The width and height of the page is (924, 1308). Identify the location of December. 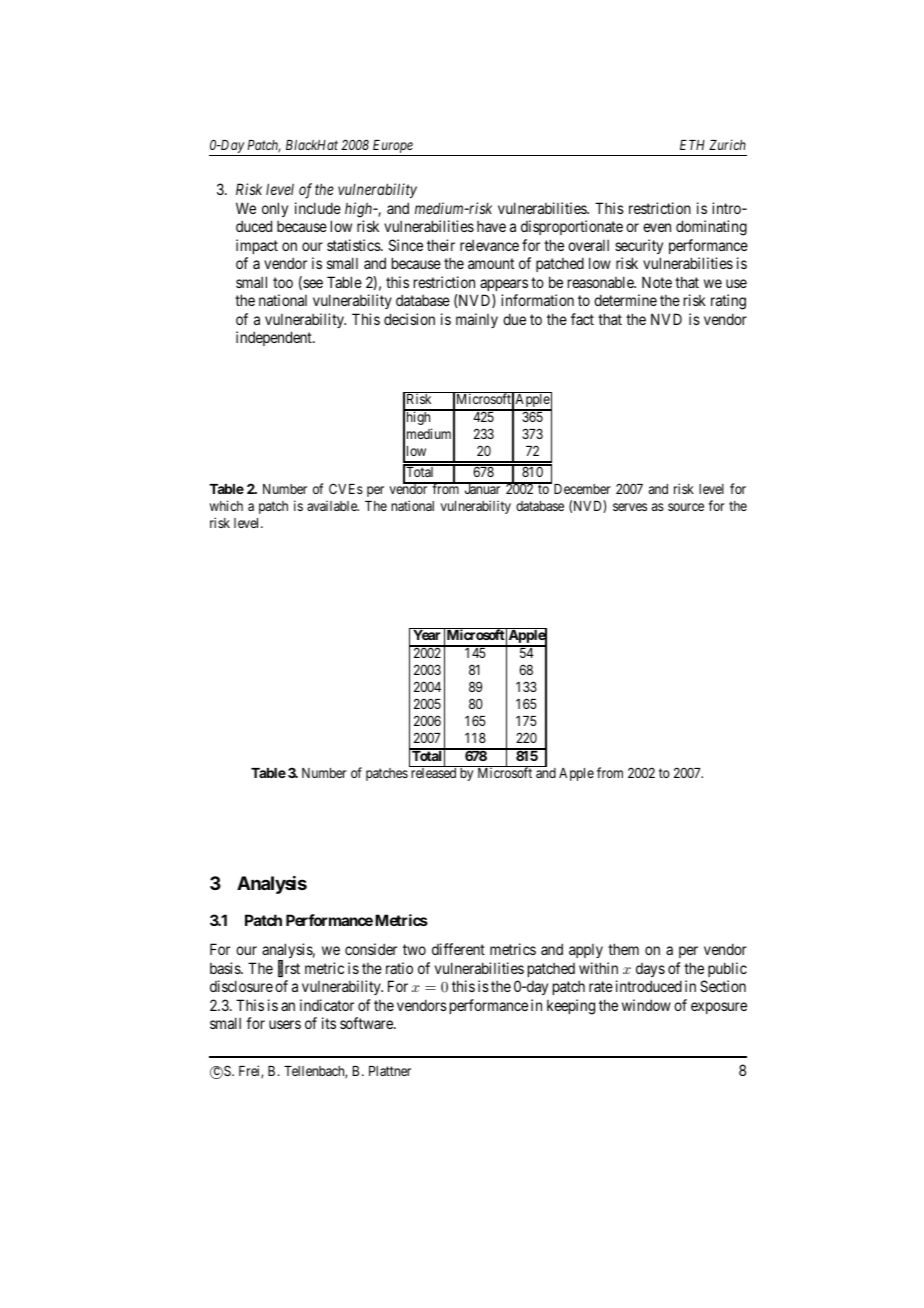
(581, 488).
